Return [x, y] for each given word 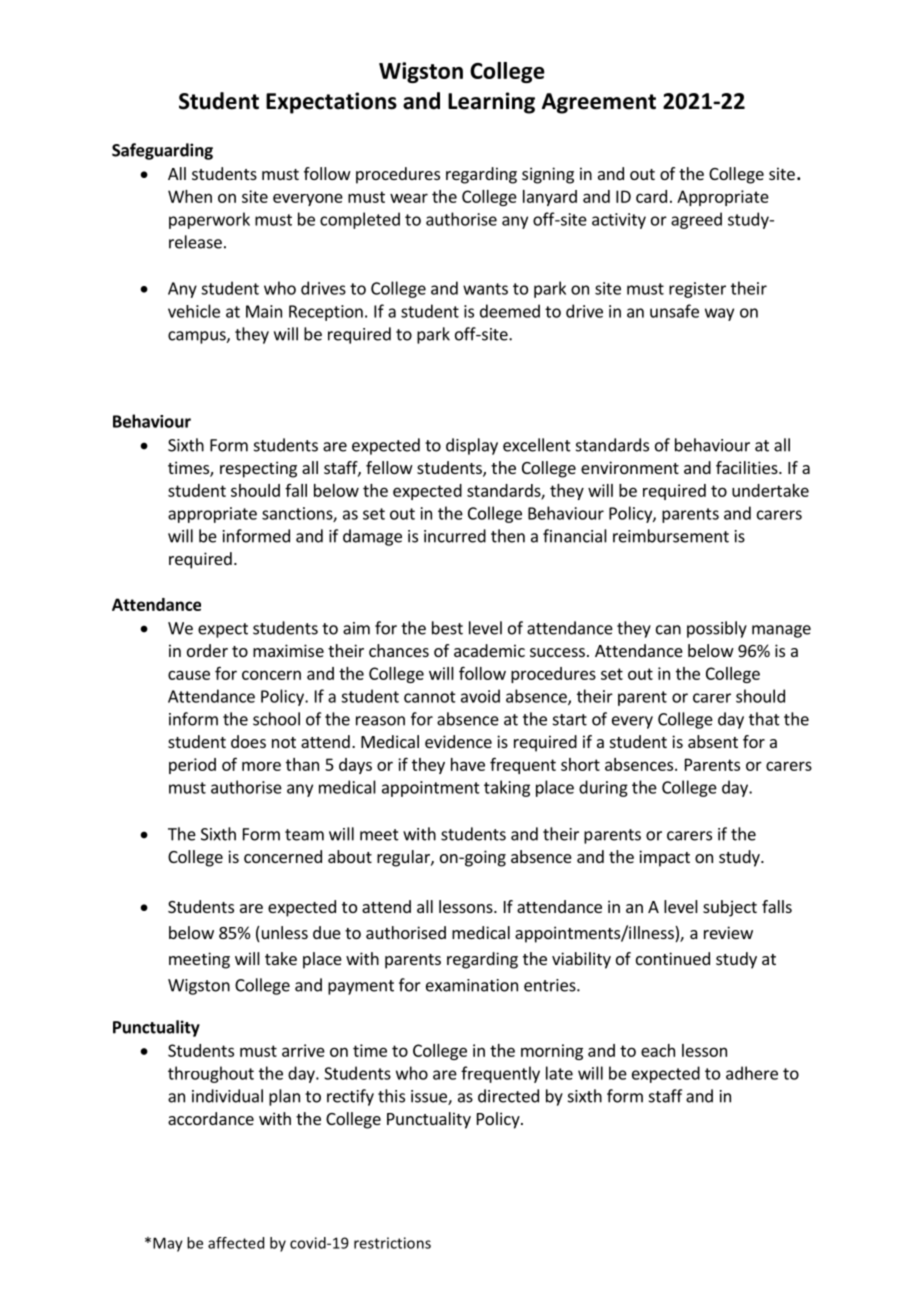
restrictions [392, 1243]
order [207, 650]
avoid [480, 696]
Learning [491, 103]
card [651, 196]
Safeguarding [162, 151]
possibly [717, 629]
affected [236, 1243]
